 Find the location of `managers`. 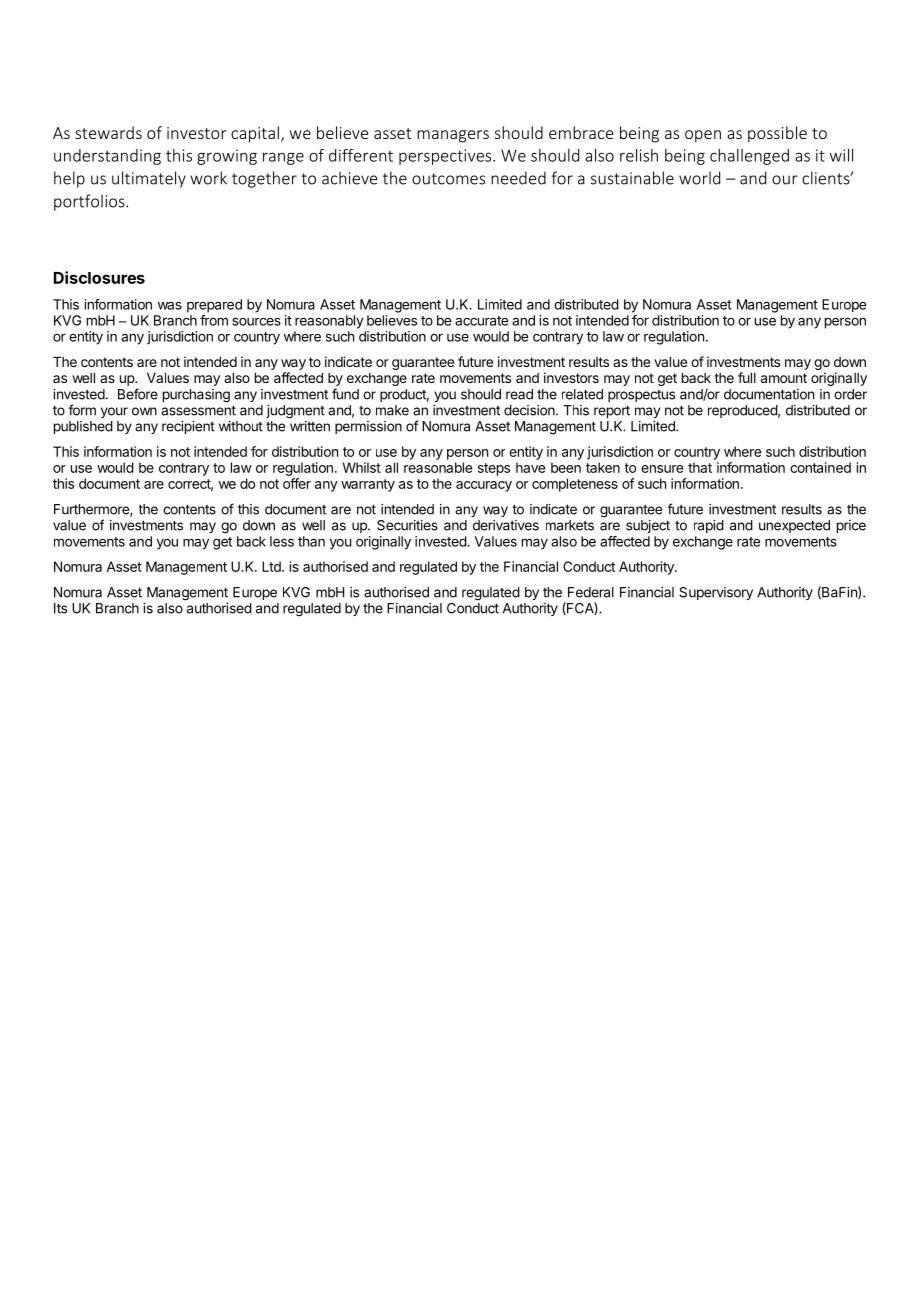

managers is located at coordinates (453, 136).
